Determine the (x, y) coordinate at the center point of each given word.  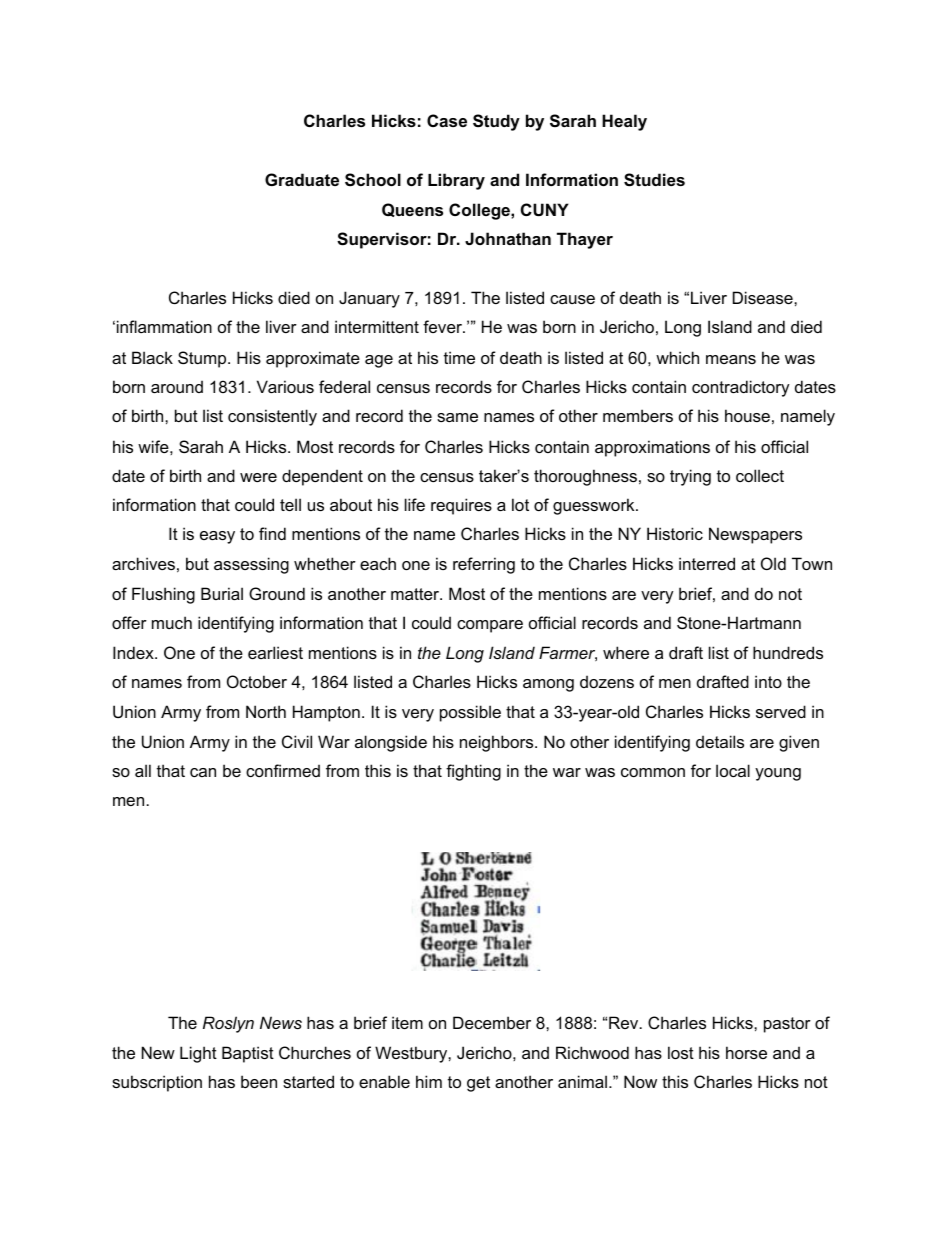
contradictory (741, 388)
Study (496, 122)
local (733, 770)
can (203, 772)
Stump (203, 359)
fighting (473, 772)
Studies (654, 180)
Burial (222, 593)
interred (707, 563)
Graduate (302, 179)
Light (198, 1054)
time (459, 357)
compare (490, 626)
